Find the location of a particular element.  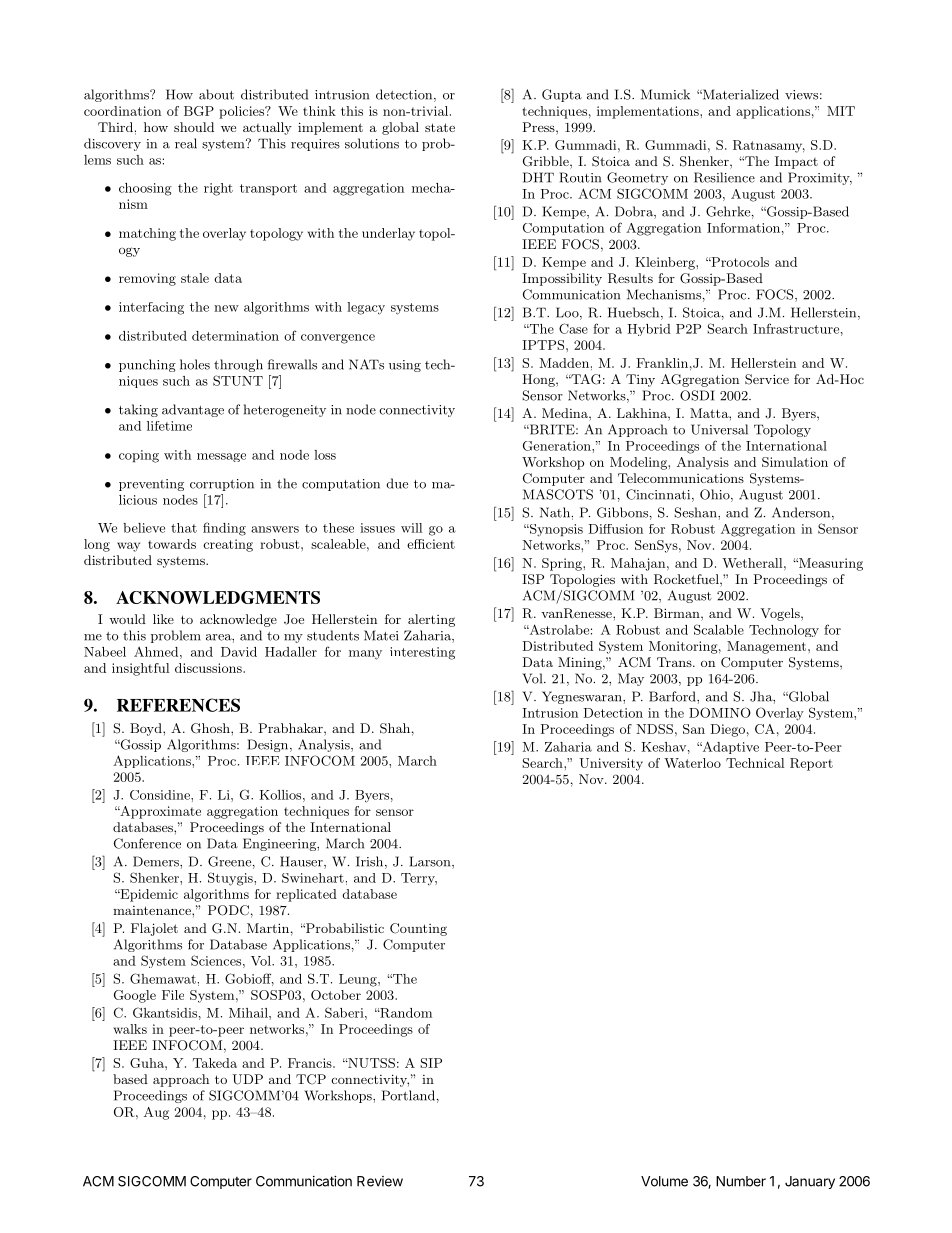

Service is located at coordinates (767, 379).
